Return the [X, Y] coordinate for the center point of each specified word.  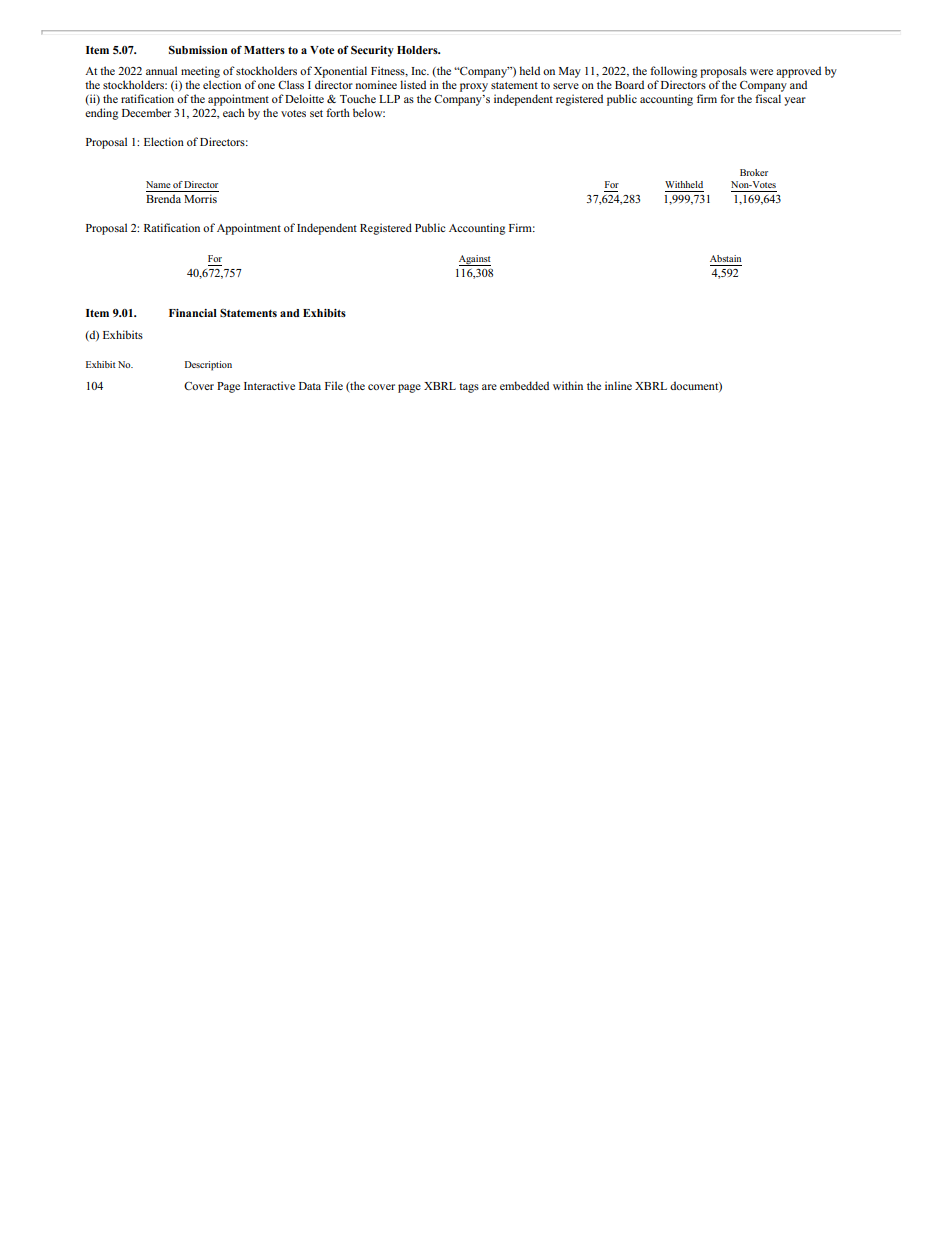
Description [208, 366]
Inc [420, 71]
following [673, 72]
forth [338, 112]
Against [475, 260]
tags [469, 388]
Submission [198, 49]
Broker [754, 172]
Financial [193, 313]
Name [158, 184]
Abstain [725, 258]
